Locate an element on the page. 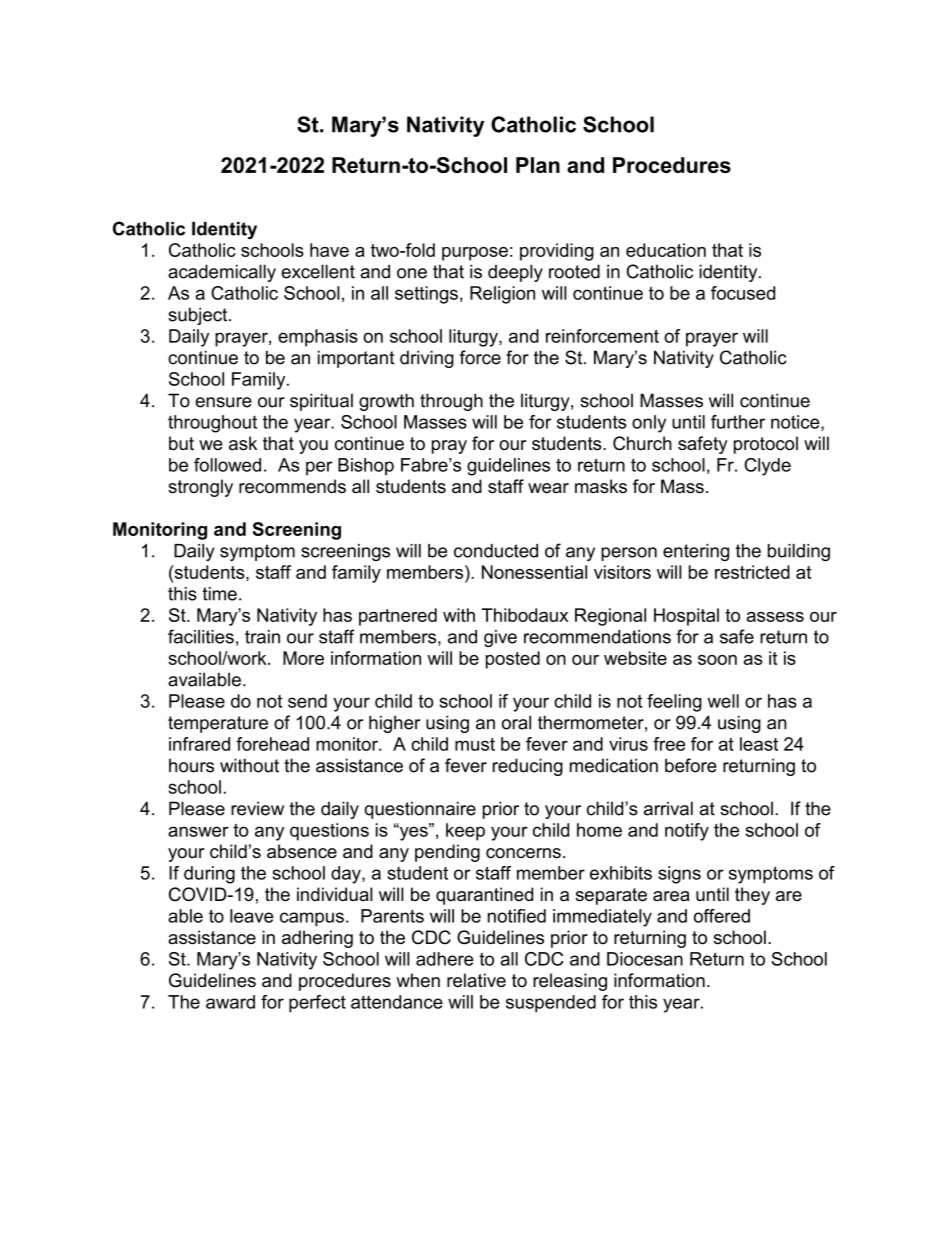  review is located at coordinates (257, 808).
